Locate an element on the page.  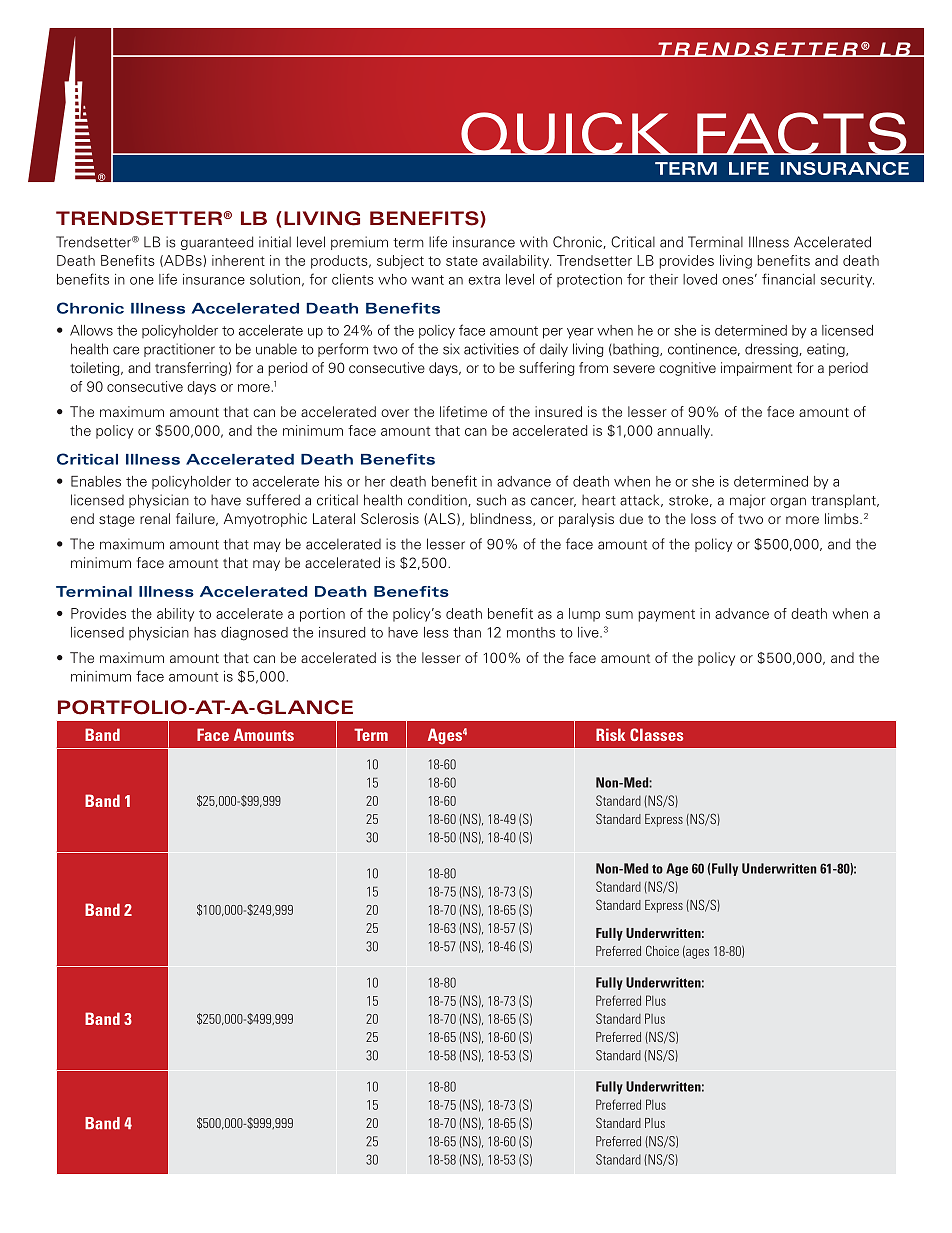
has is located at coordinates (205, 632).
